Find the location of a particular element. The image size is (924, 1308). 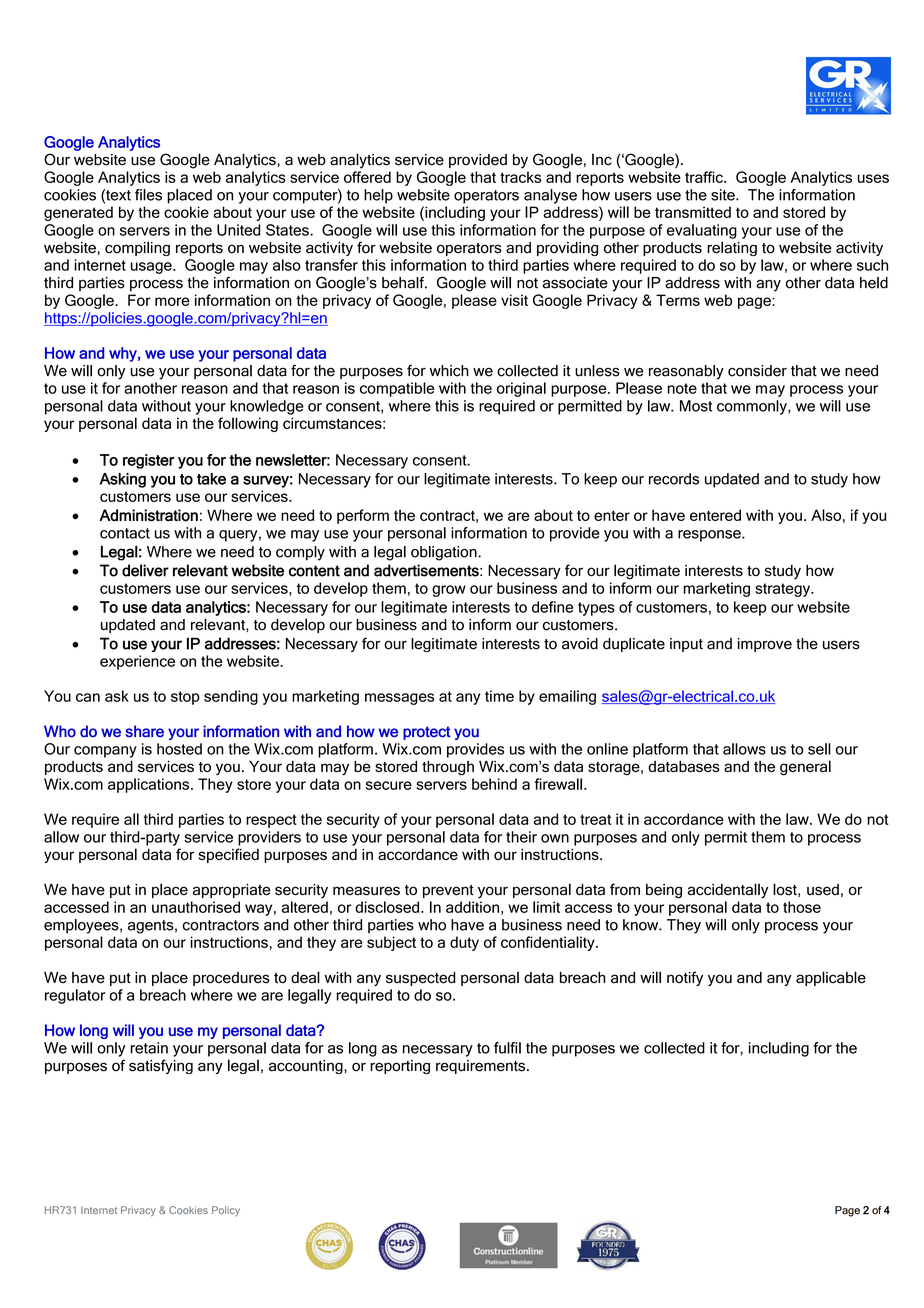

tracks is located at coordinates (520, 177).
